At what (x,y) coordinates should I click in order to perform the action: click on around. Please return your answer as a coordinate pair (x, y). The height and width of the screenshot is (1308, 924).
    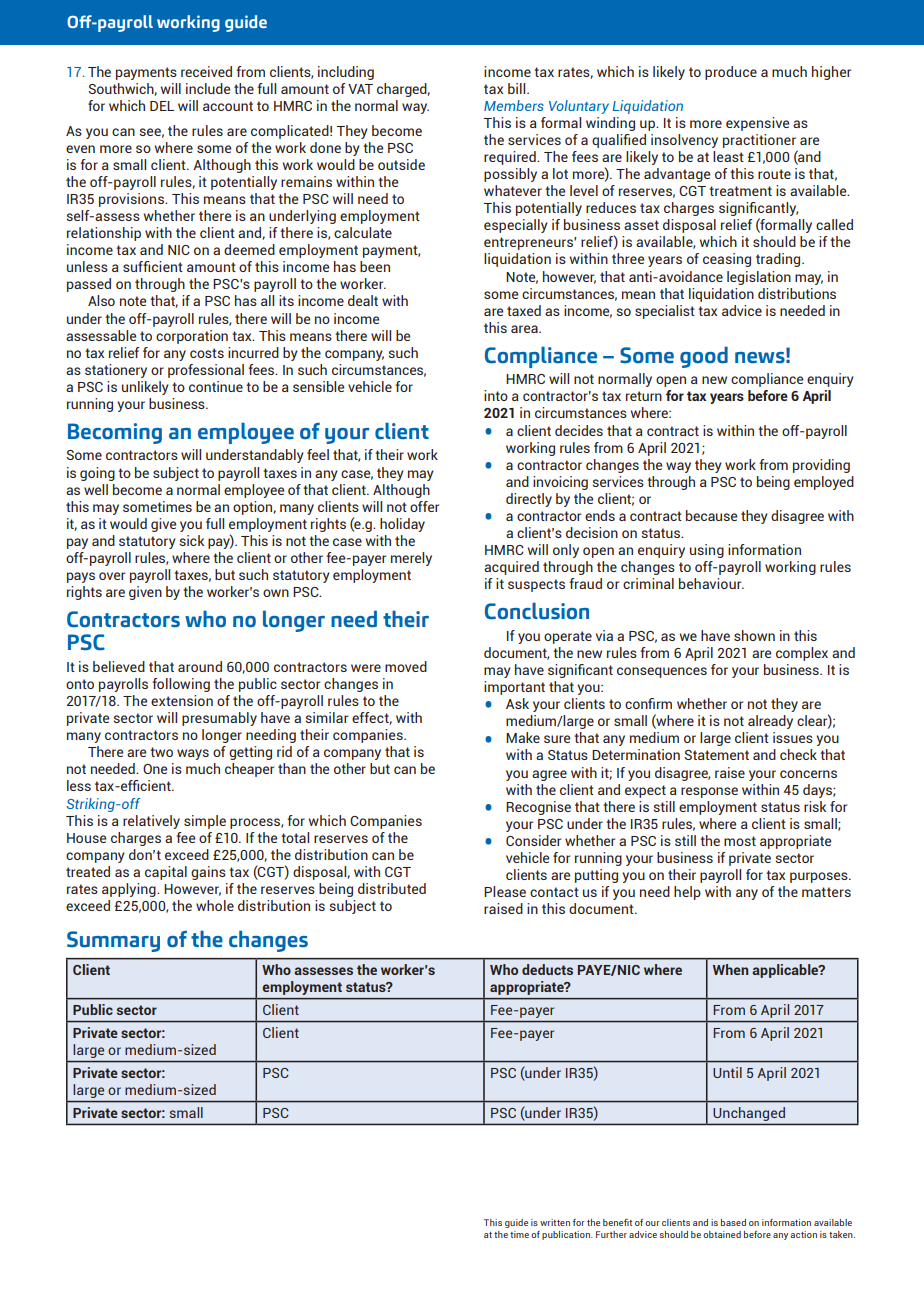
    Looking at the image, I should click on (200, 666).
